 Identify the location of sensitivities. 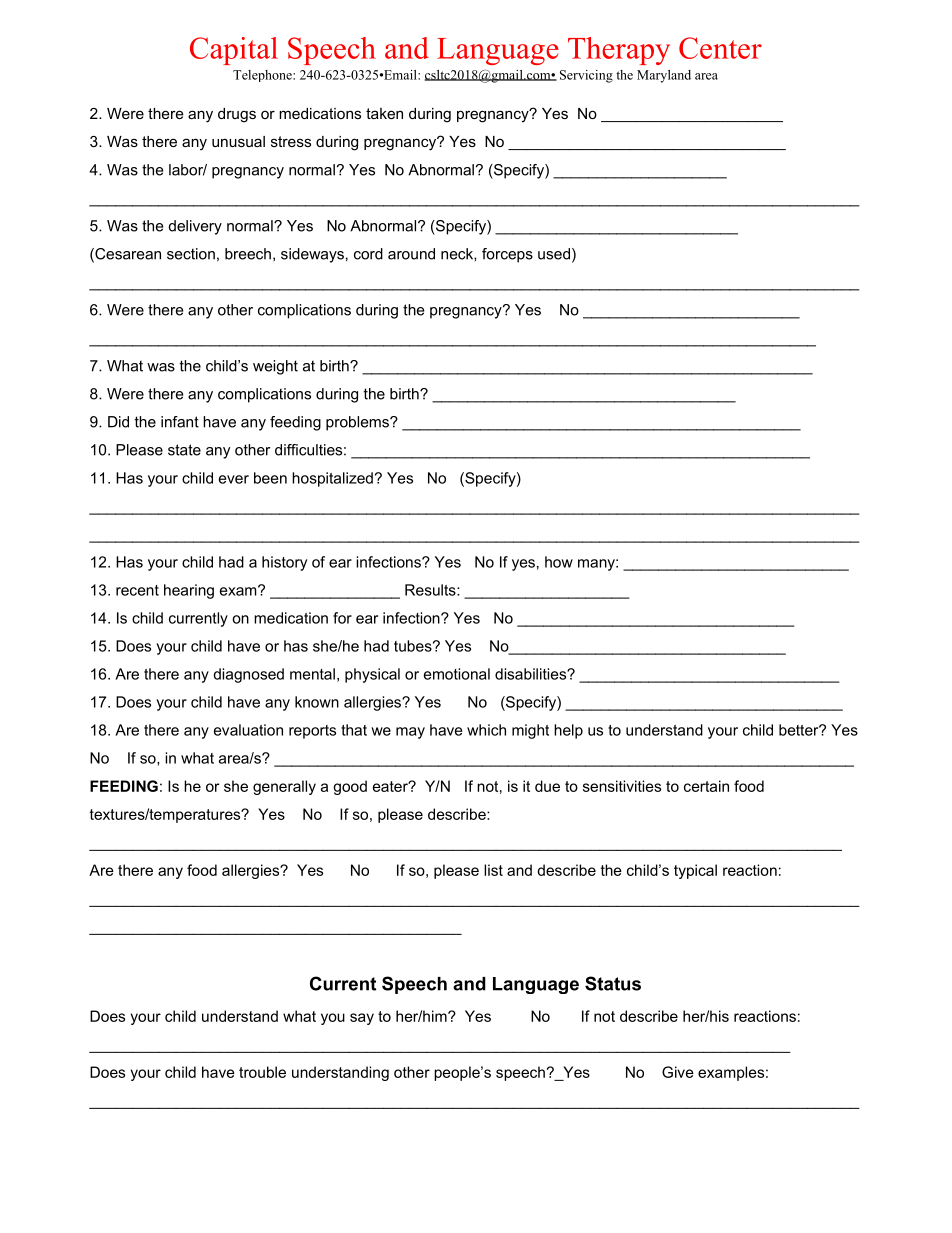
(622, 786).
